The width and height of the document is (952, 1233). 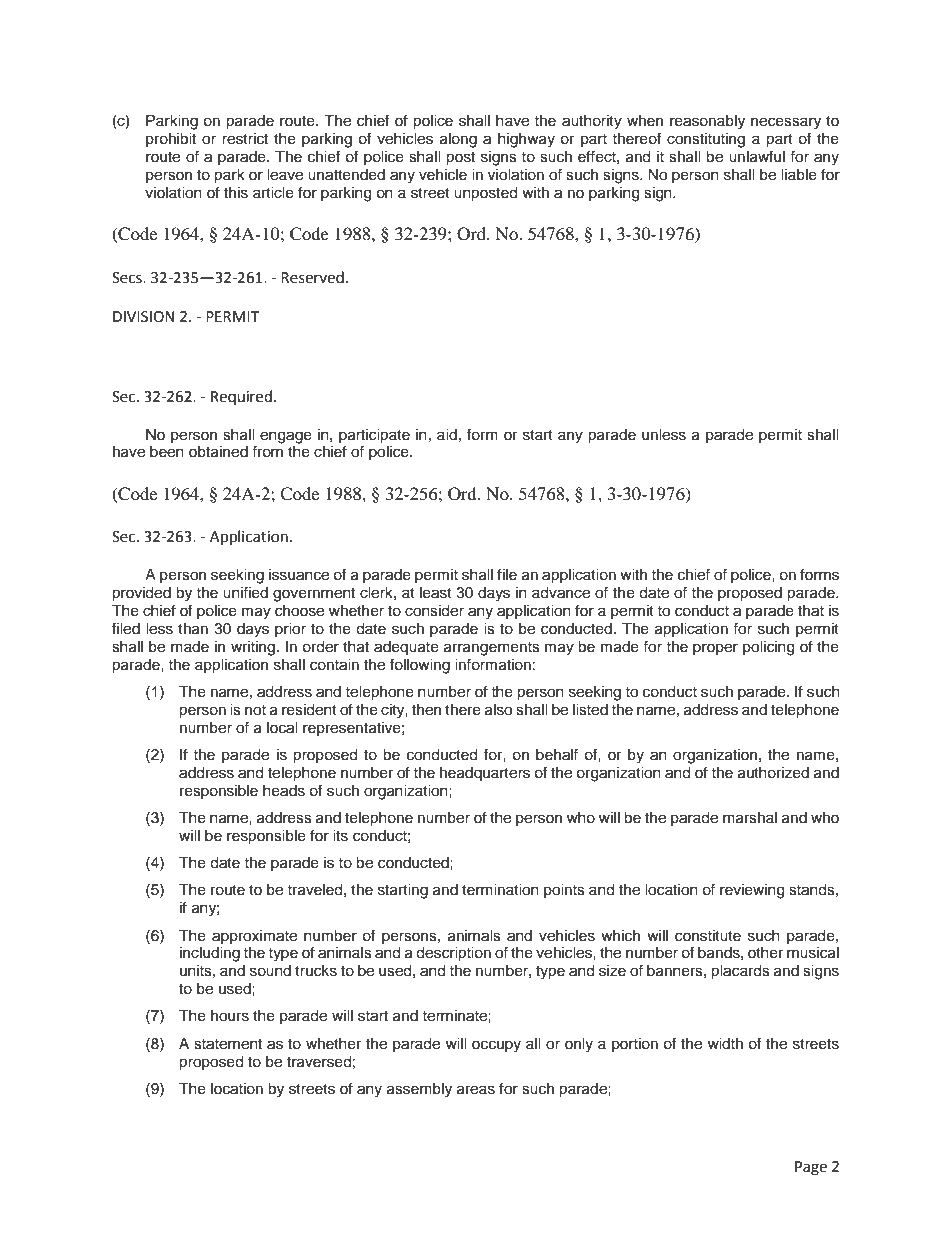 What do you see at coordinates (254, 937) in the document?
I see `approximate` at bounding box center [254, 937].
